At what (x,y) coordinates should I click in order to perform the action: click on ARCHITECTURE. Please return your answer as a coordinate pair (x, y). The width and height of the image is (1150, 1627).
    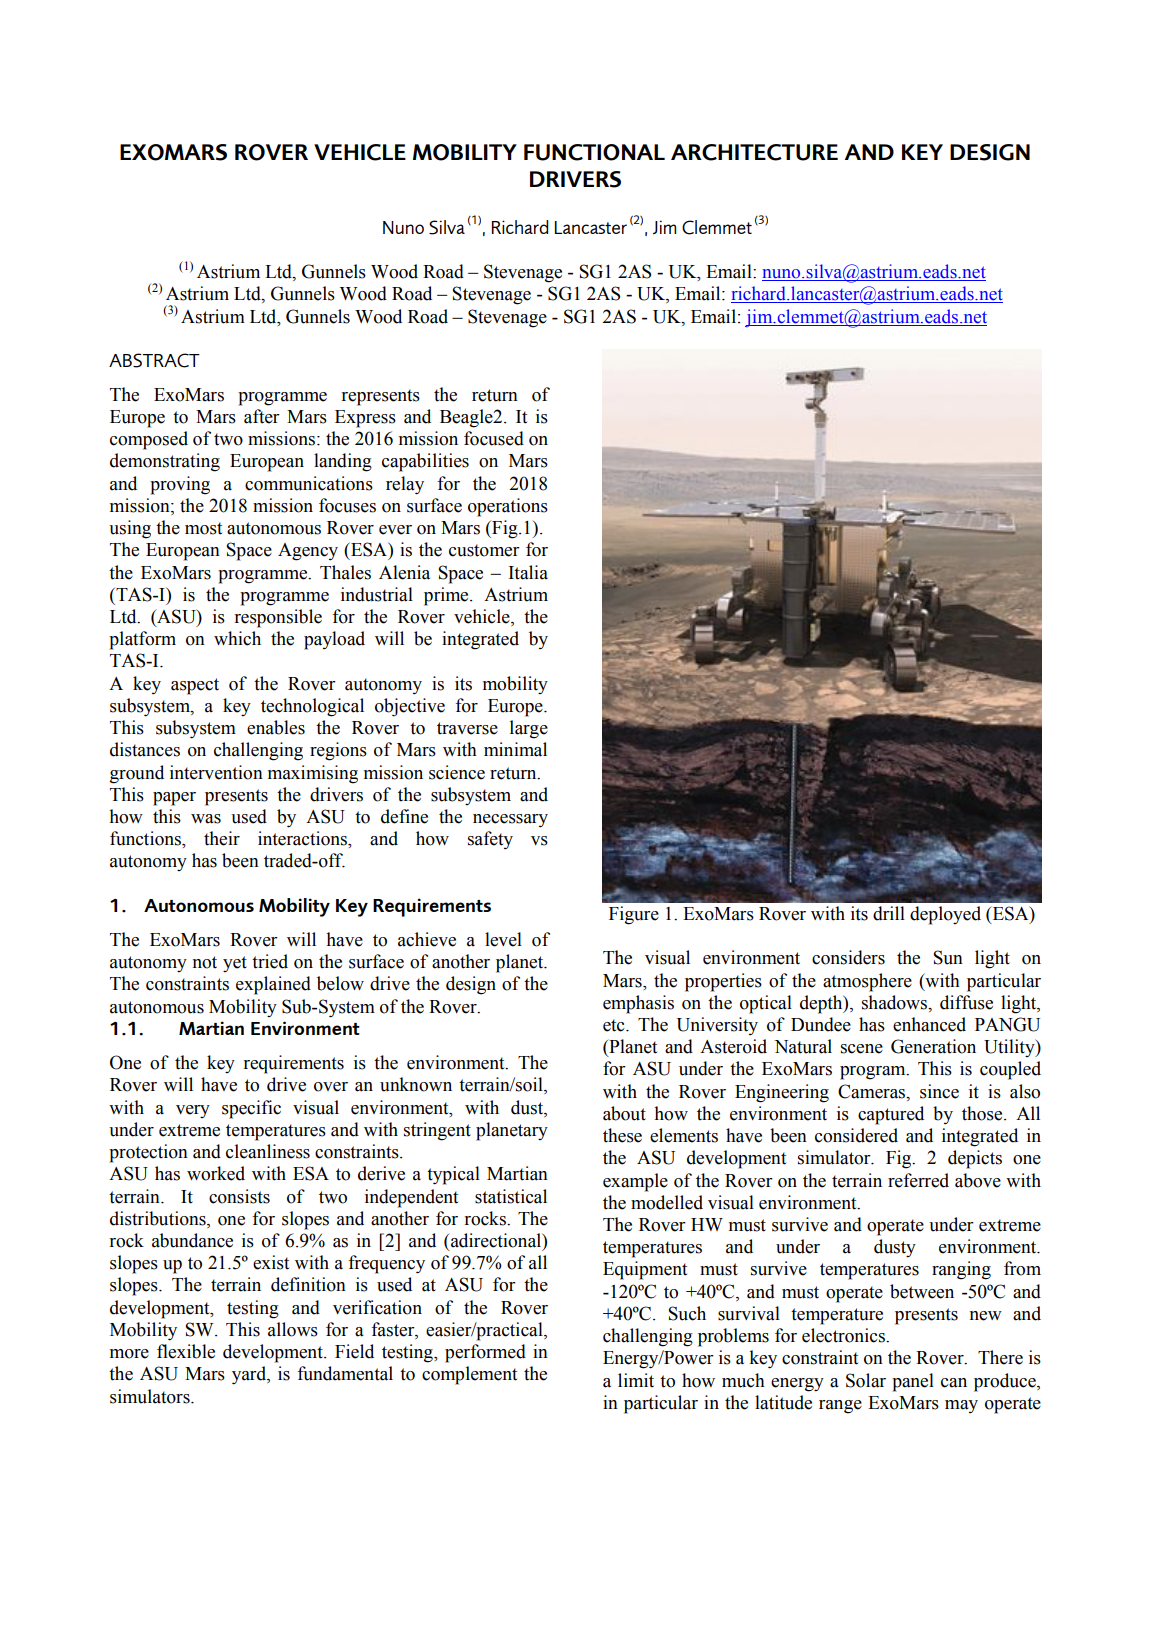
    Looking at the image, I should click on (754, 152).
